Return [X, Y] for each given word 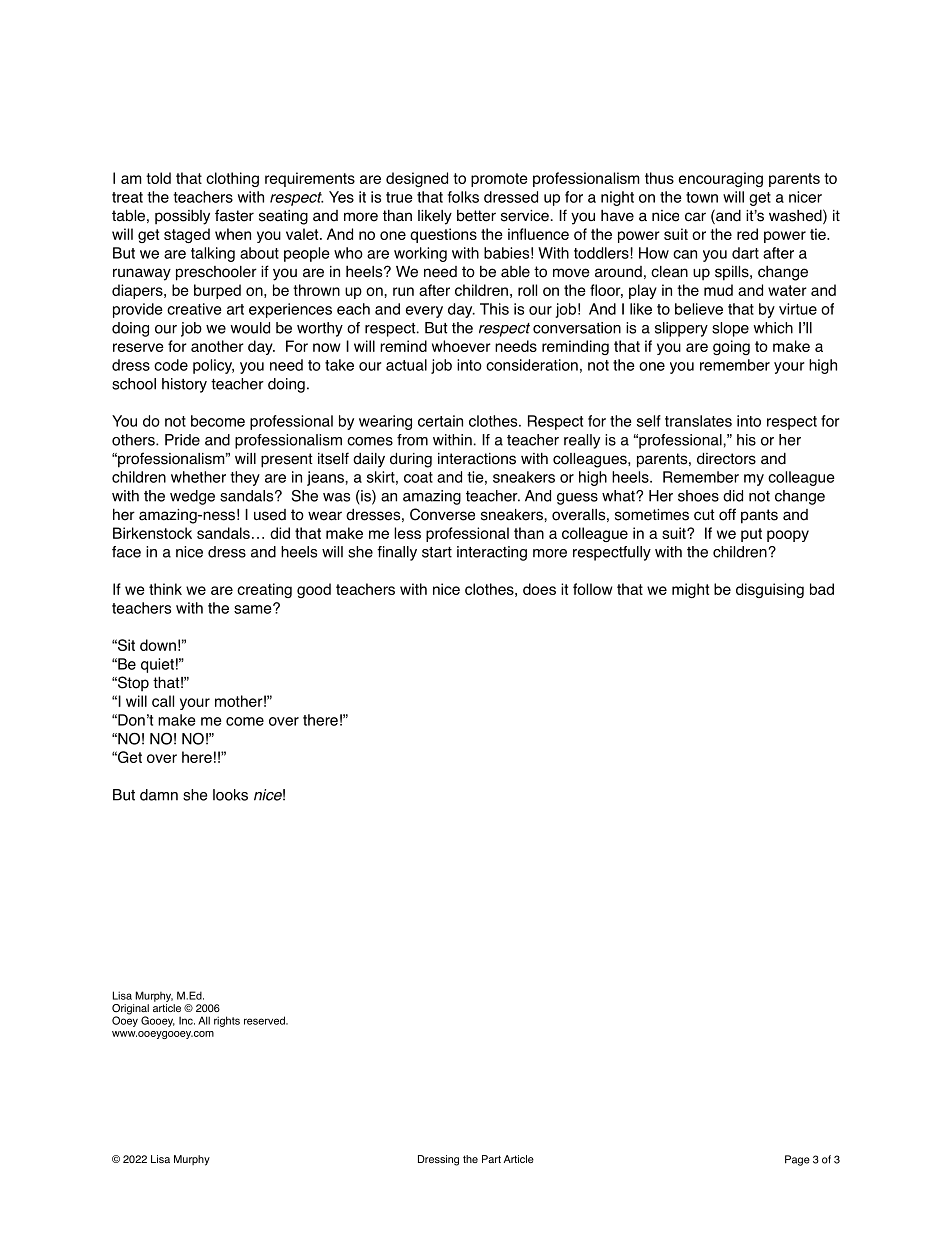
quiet [157, 665]
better [476, 216]
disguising [770, 590]
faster [234, 215]
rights [227, 1021]
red [747, 234]
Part [491, 1159]
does [539, 589]
